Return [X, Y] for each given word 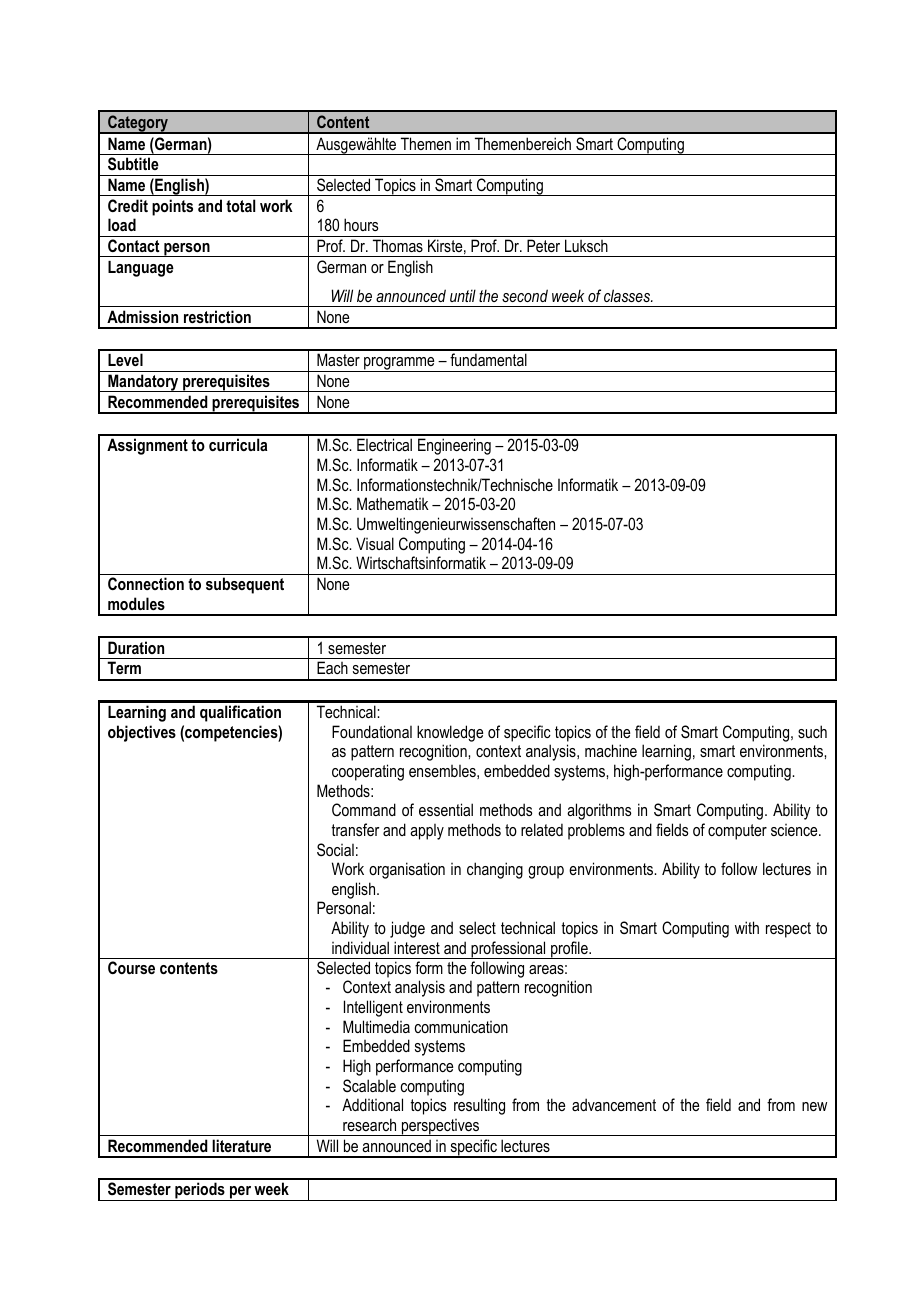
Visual [375, 543]
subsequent [245, 585]
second [525, 295]
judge [407, 929]
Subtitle [133, 164]
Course [131, 967]
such [812, 731]
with [747, 927]
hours [361, 224]
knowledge [450, 733]
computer [737, 832]
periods [200, 1191]
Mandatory [143, 383]
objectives [142, 733]
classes [628, 295]
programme [399, 364]
